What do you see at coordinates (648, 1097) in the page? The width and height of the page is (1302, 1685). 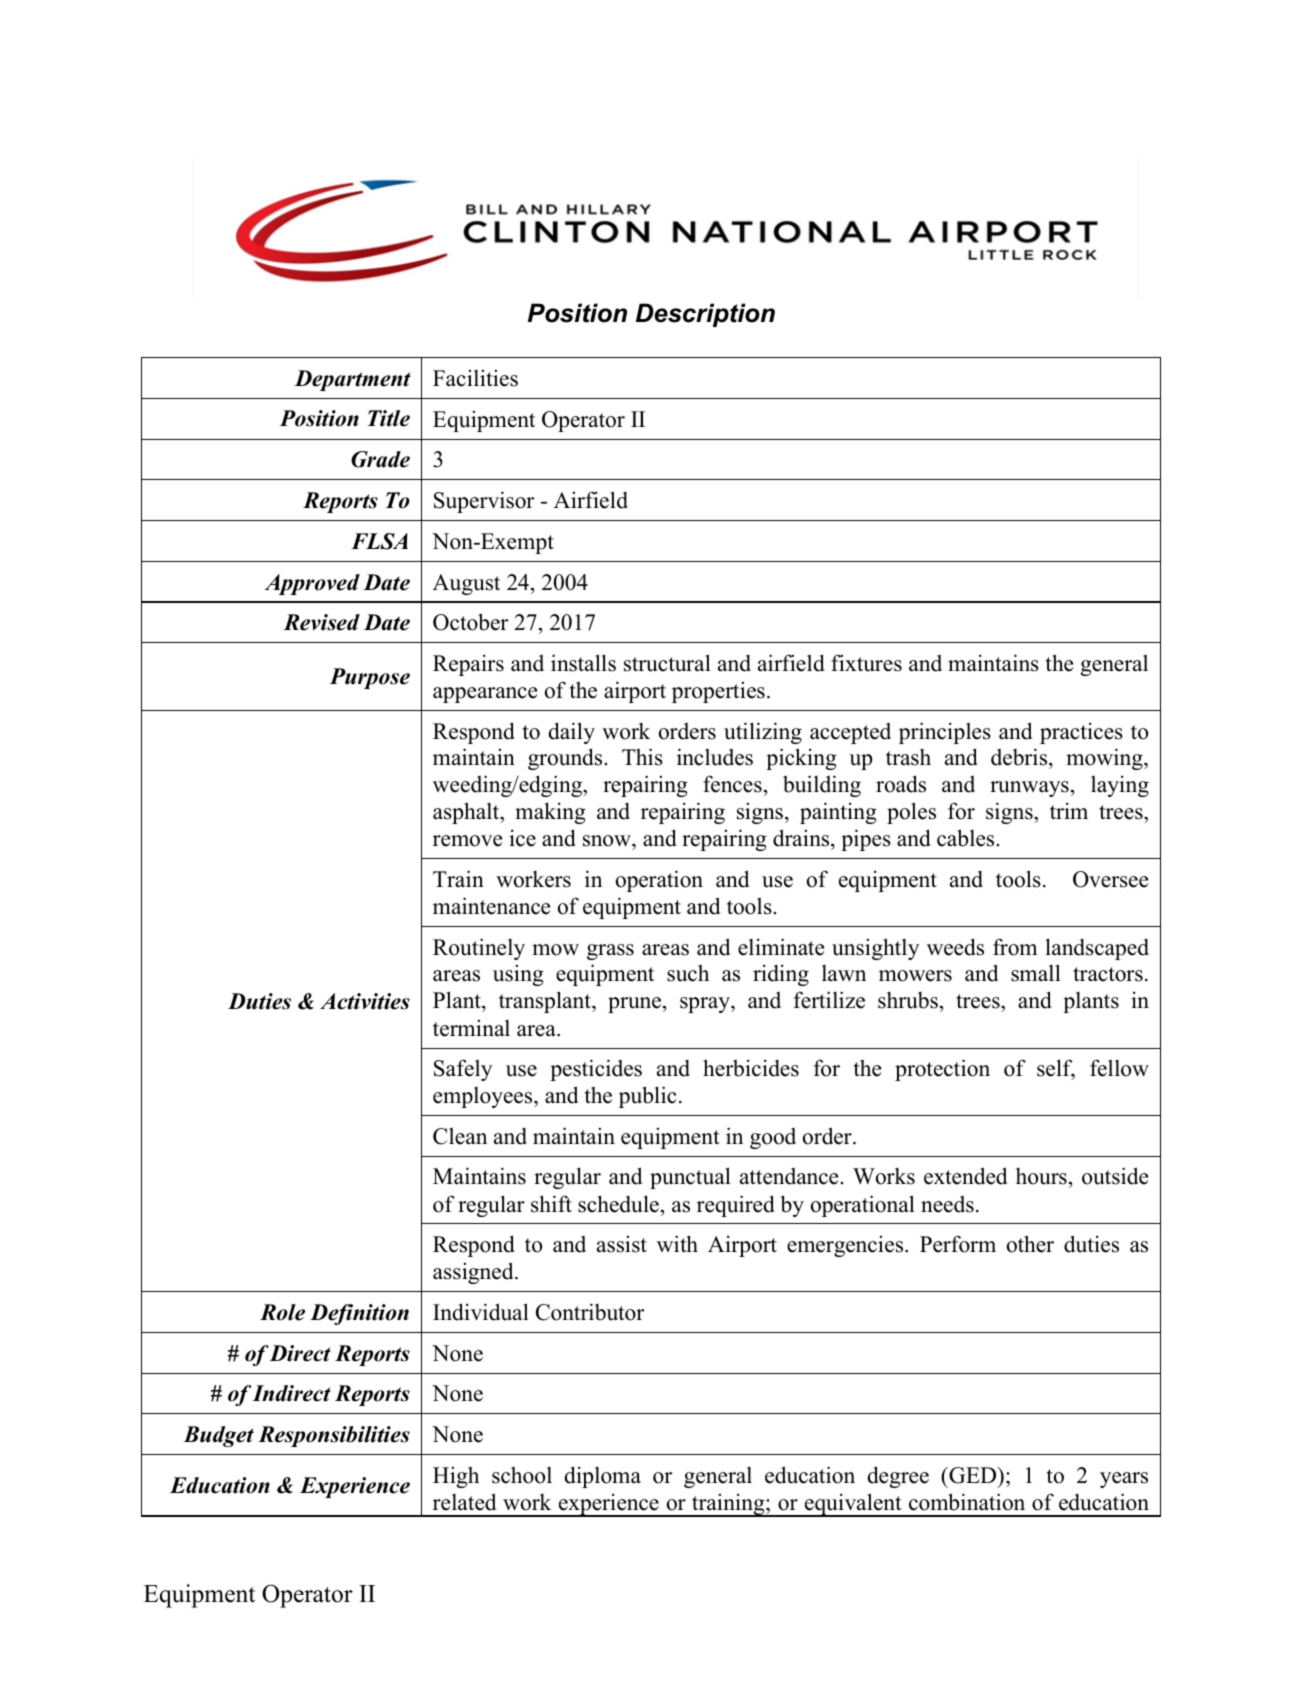 I see `public` at bounding box center [648, 1097].
